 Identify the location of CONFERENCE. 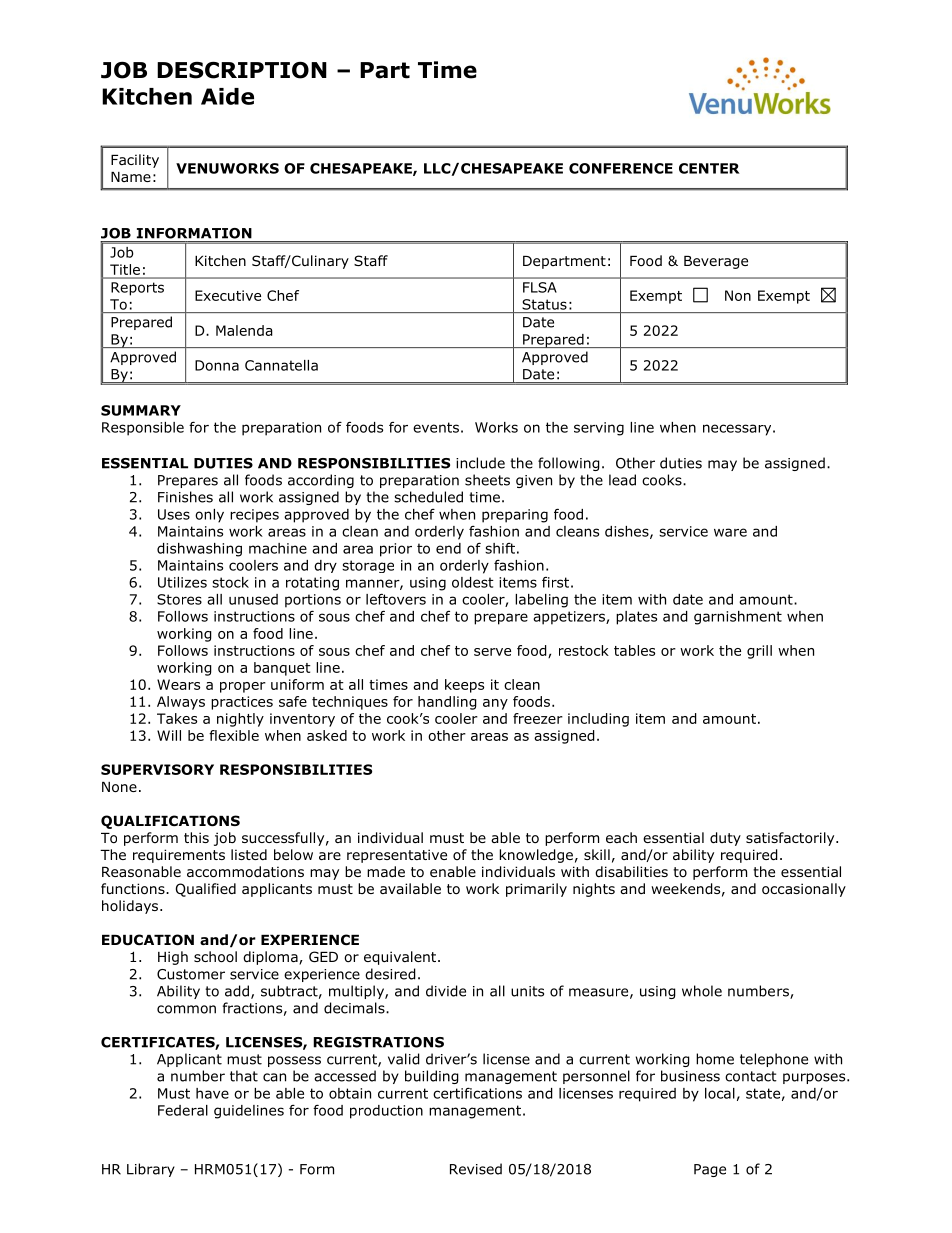
(621, 168).
